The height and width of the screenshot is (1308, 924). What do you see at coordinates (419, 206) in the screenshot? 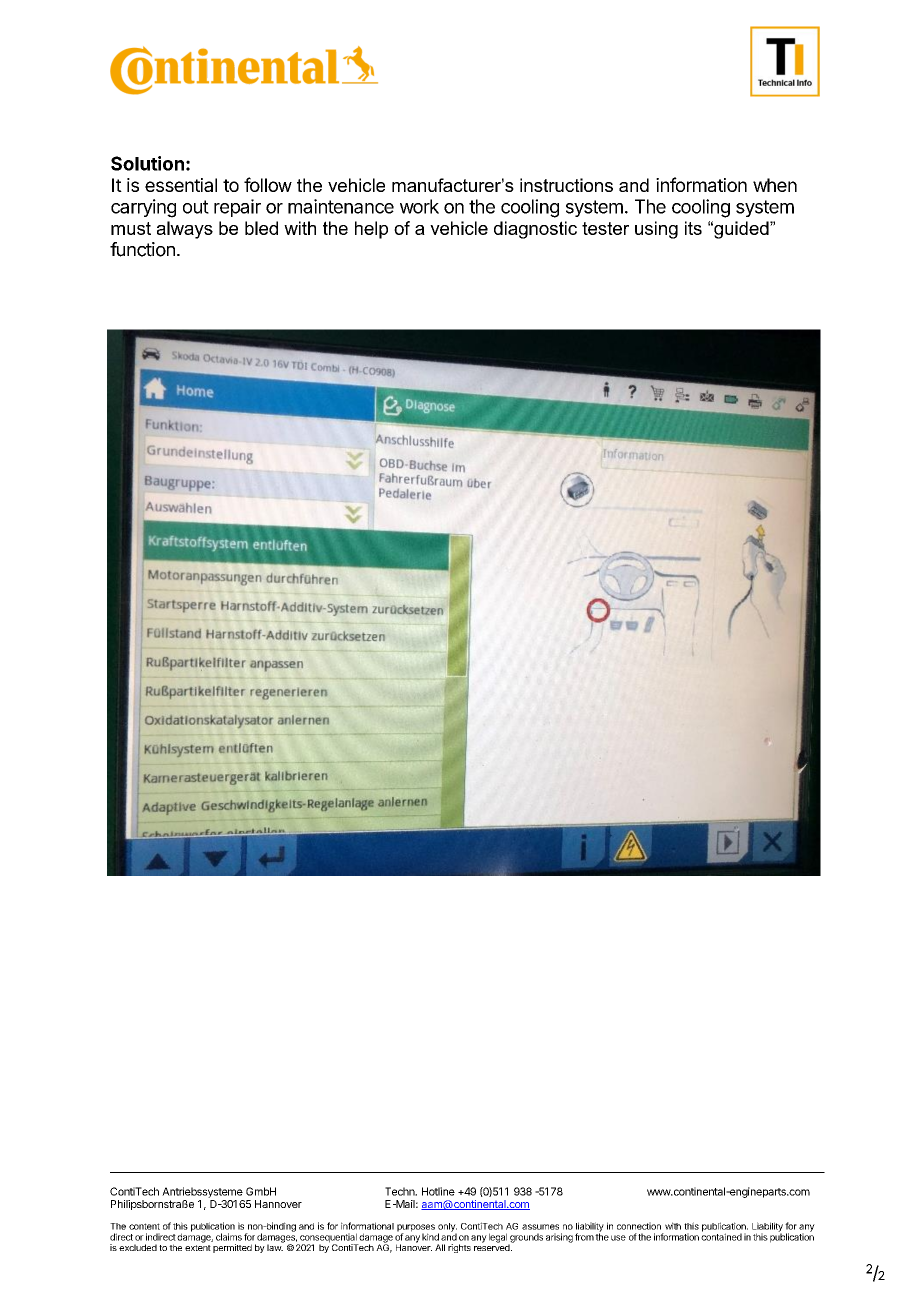
I see `work` at bounding box center [419, 206].
